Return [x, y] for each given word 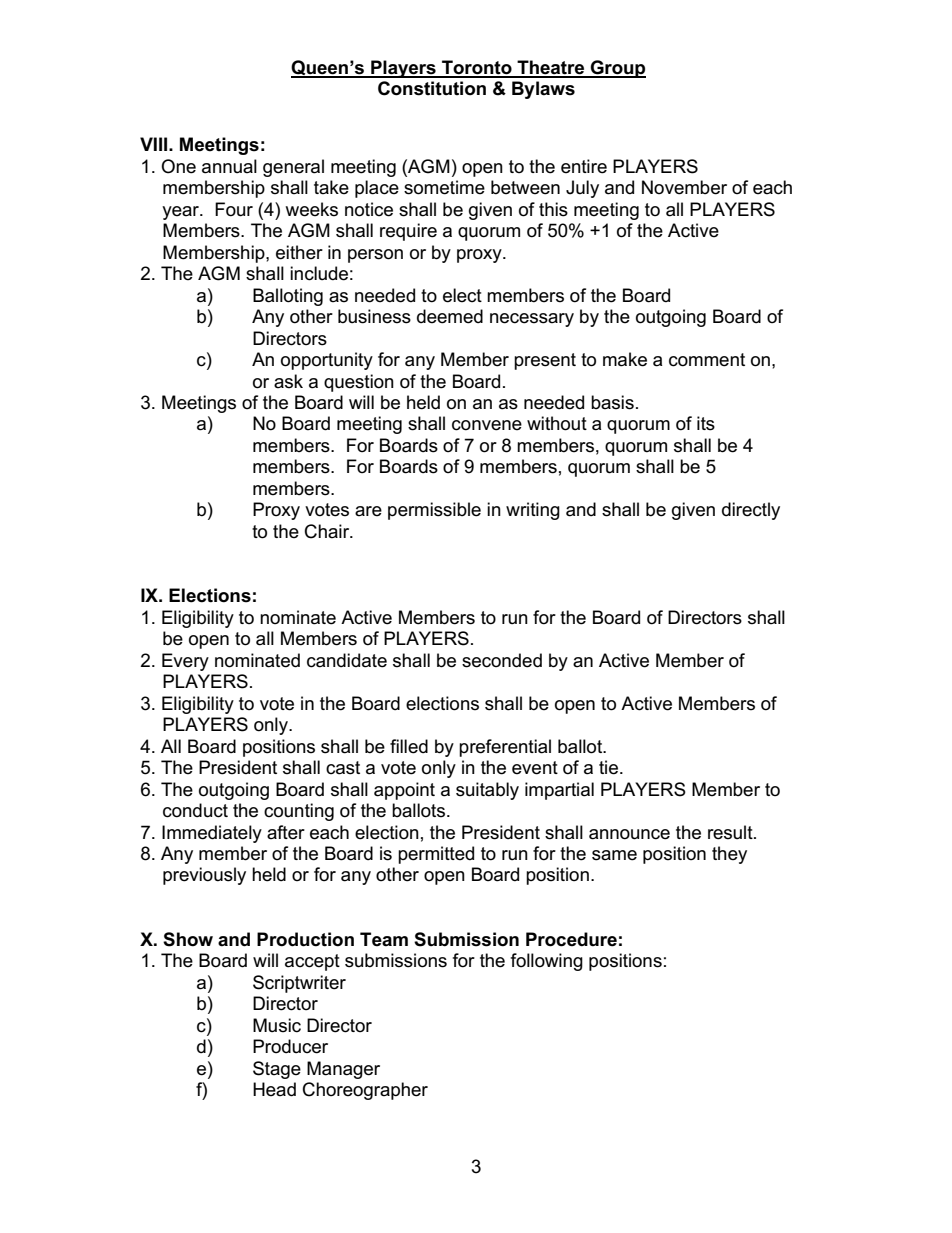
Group [617, 69]
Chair [328, 531]
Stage [277, 1070]
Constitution [432, 88]
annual [229, 166]
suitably [487, 791]
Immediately [212, 834]
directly [751, 511]
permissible [434, 511]
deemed [450, 316]
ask [288, 381]
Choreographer [365, 1091]
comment [707, 360]
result [731, 832]
